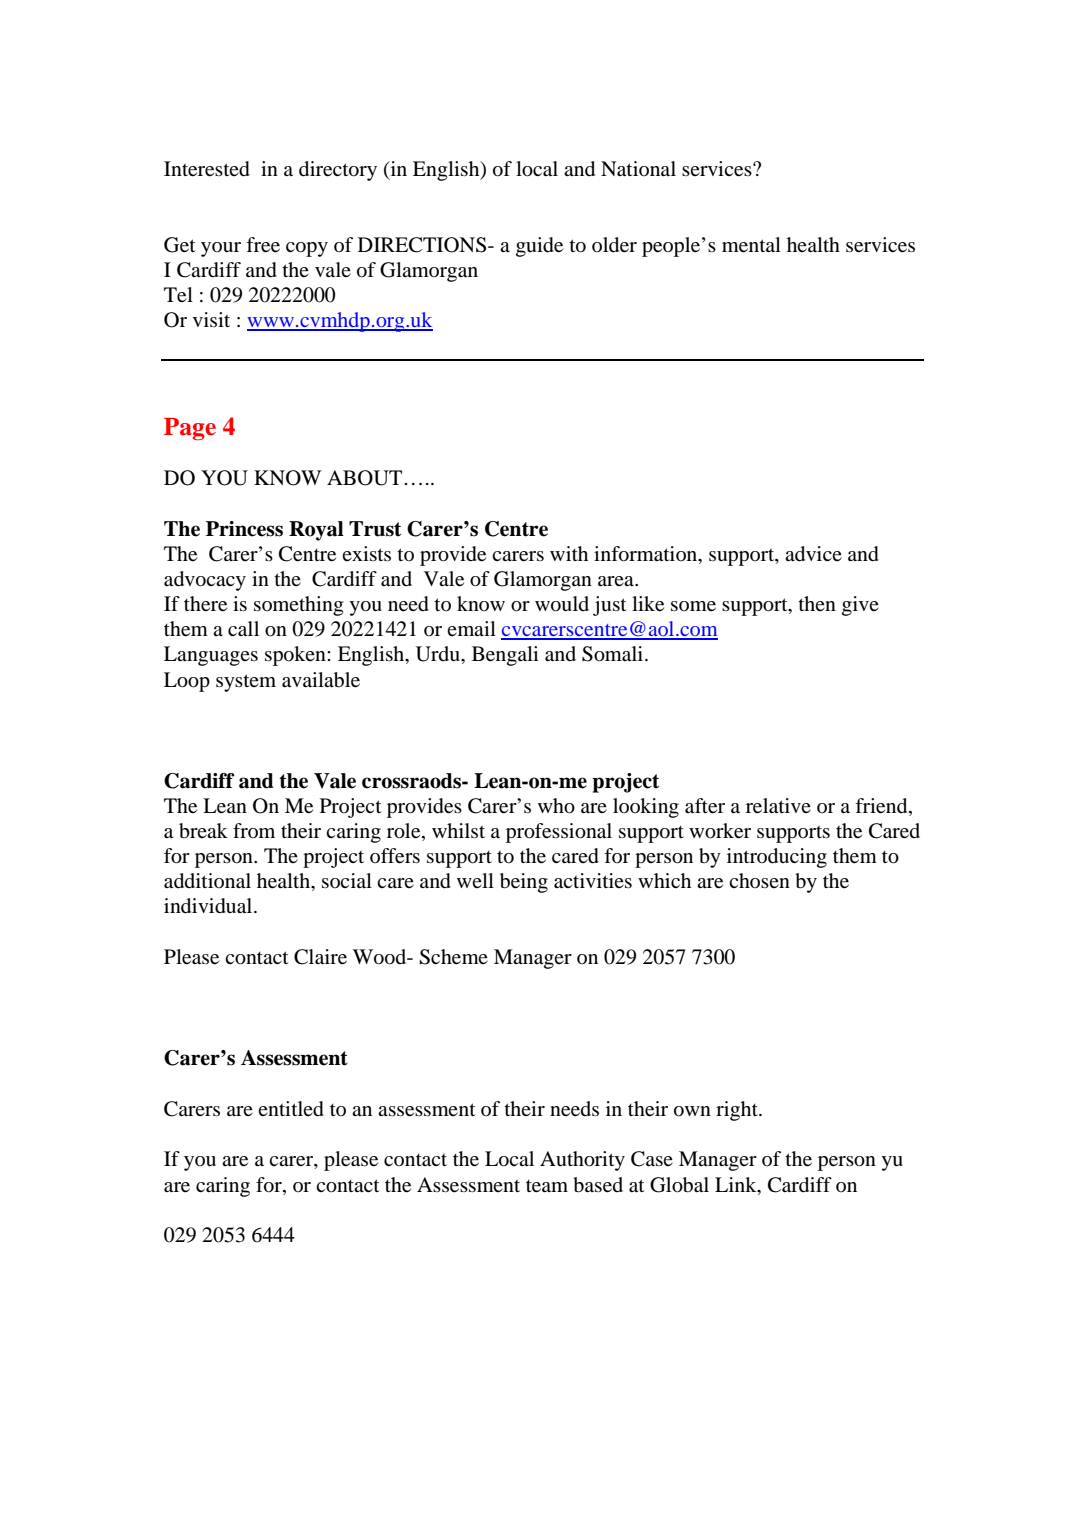 The height and width of the document is (1534, 1084). What do you see at coordinates (263, 245) in the document?
I see `free` at bounding box center [263, 245].
